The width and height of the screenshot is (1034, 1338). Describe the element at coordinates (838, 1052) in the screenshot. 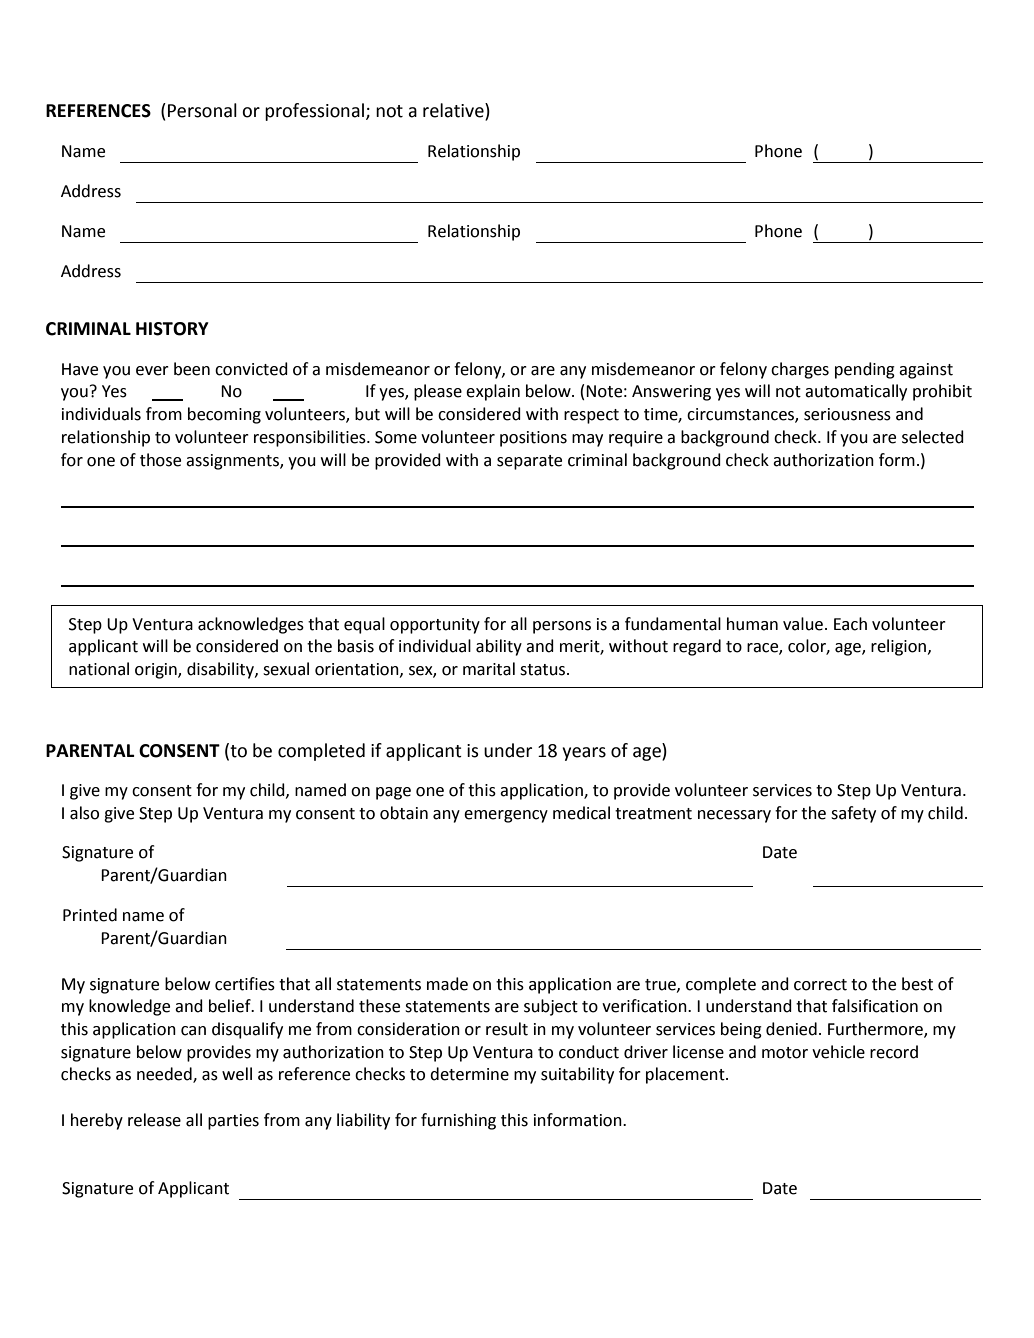

I see `vehicle` at that location.
